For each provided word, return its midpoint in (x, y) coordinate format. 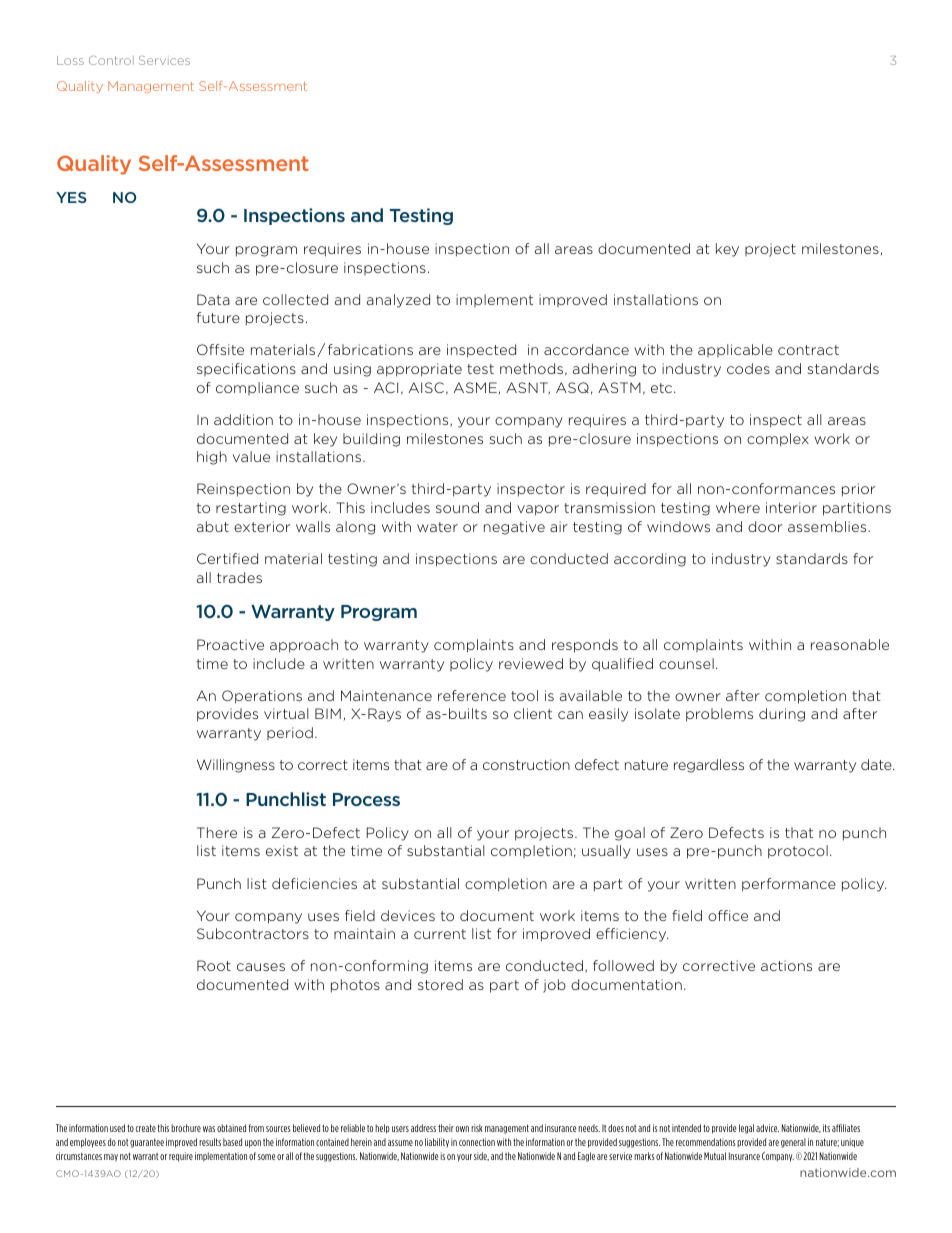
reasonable (850, 644)
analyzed (398, 301)
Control (111, 60)
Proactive (230, 644)
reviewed (531, 663)
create (146, 1128)
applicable (735, 350)
